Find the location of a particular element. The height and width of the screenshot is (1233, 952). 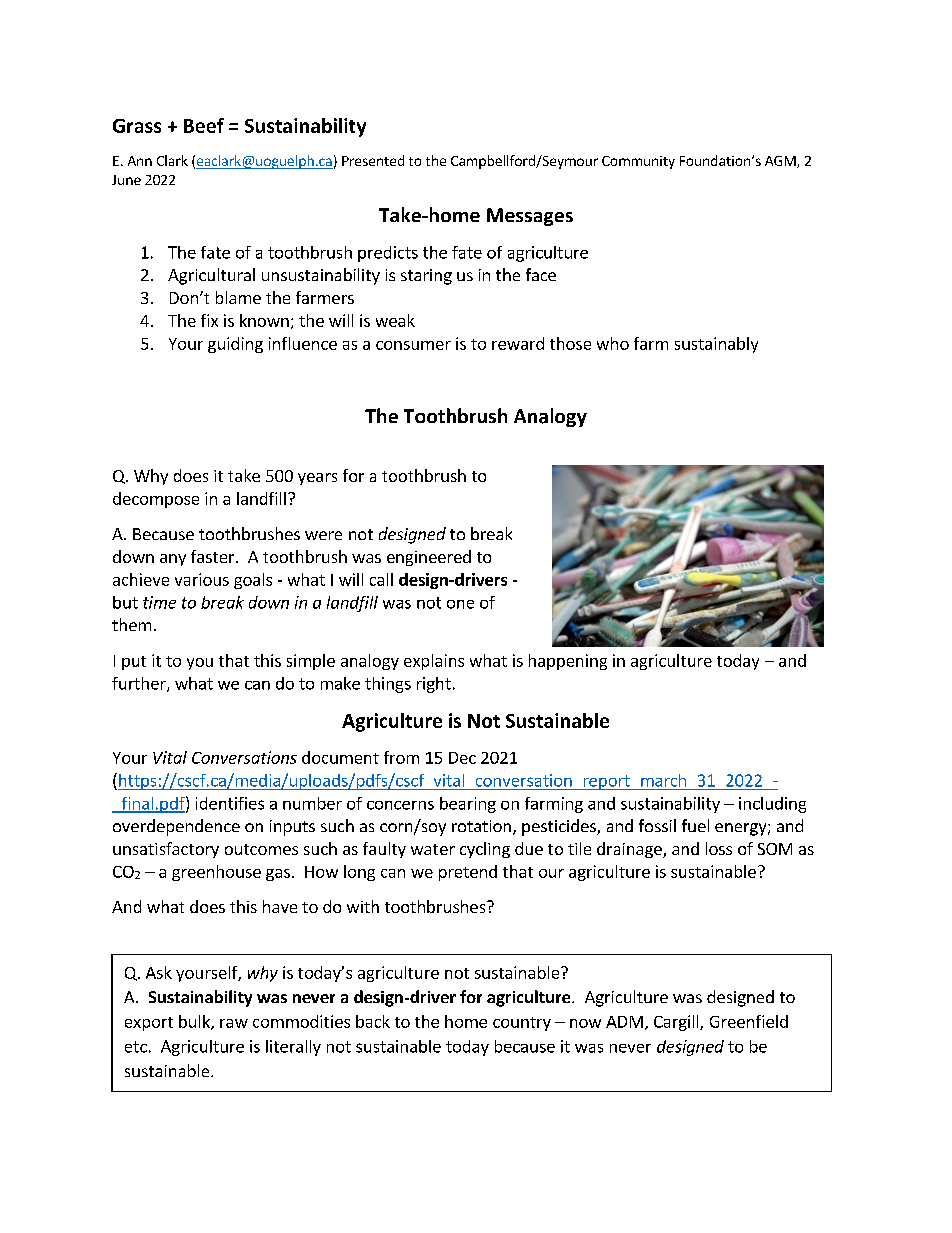

Community is located at coordinates (638, 162).
